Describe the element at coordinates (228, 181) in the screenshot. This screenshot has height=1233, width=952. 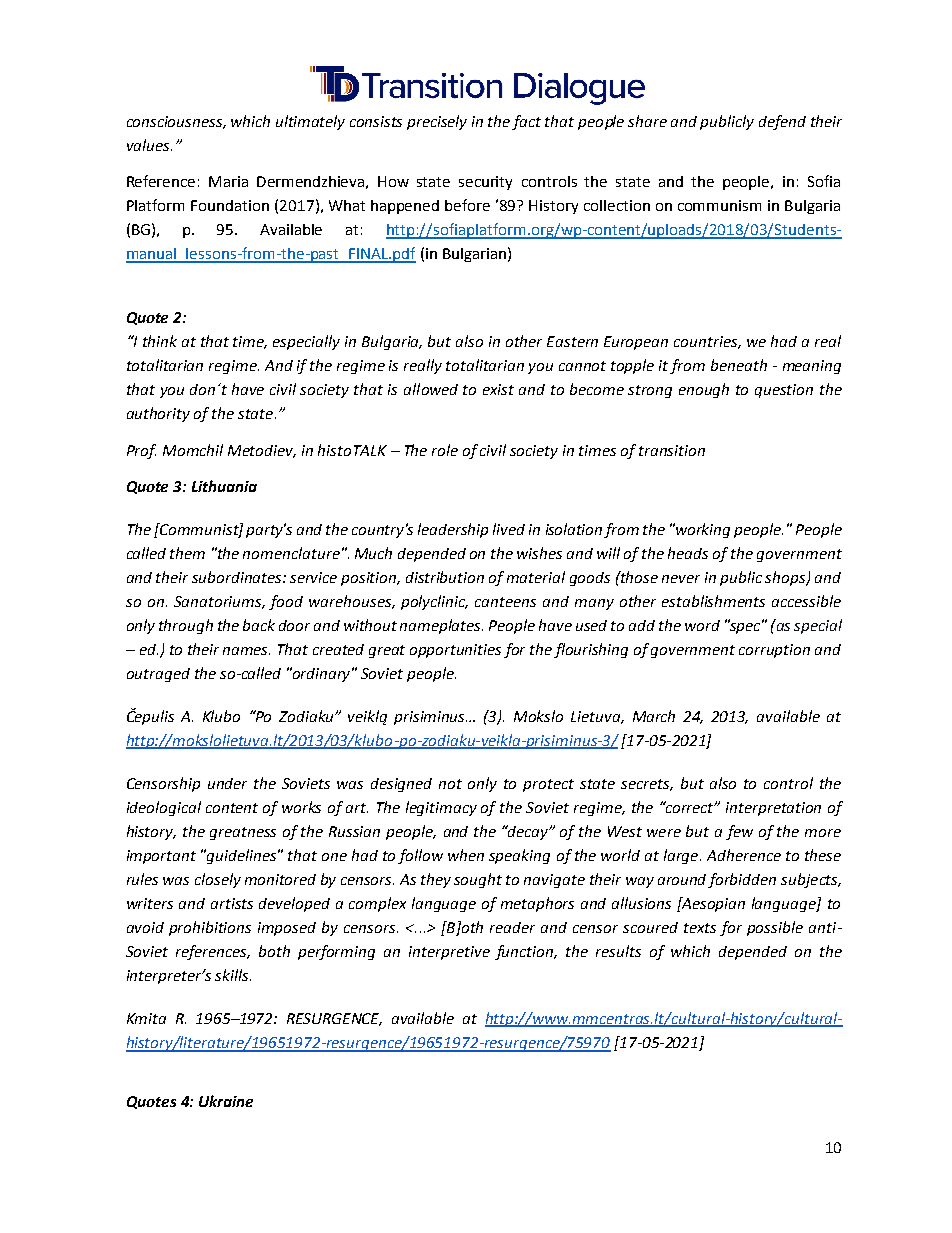
I see `Maria` at that location.
